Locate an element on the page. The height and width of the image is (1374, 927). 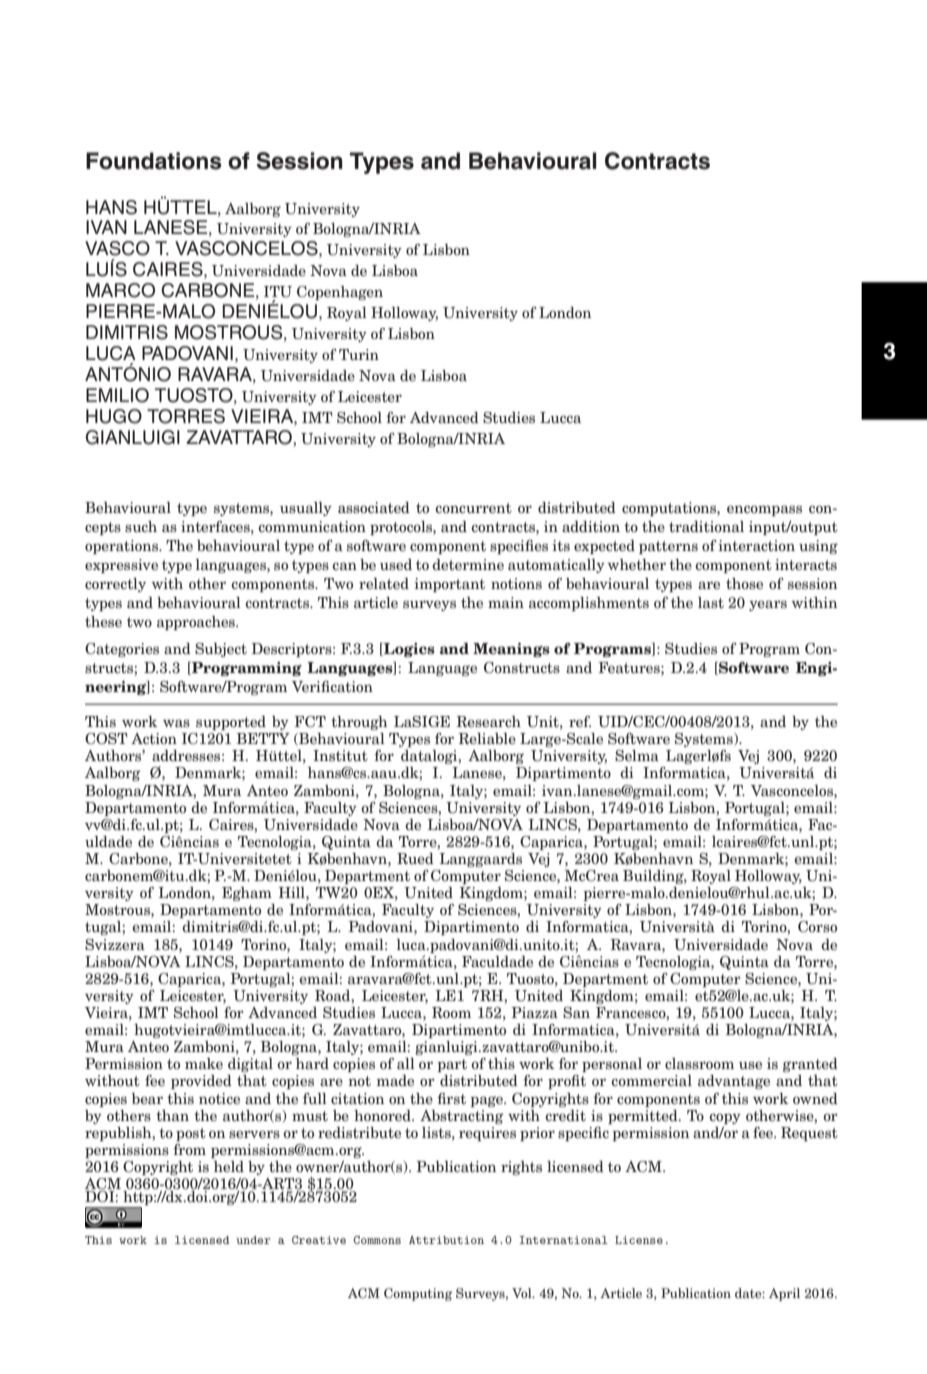
Foundations is located at coordinates (154, 161).
